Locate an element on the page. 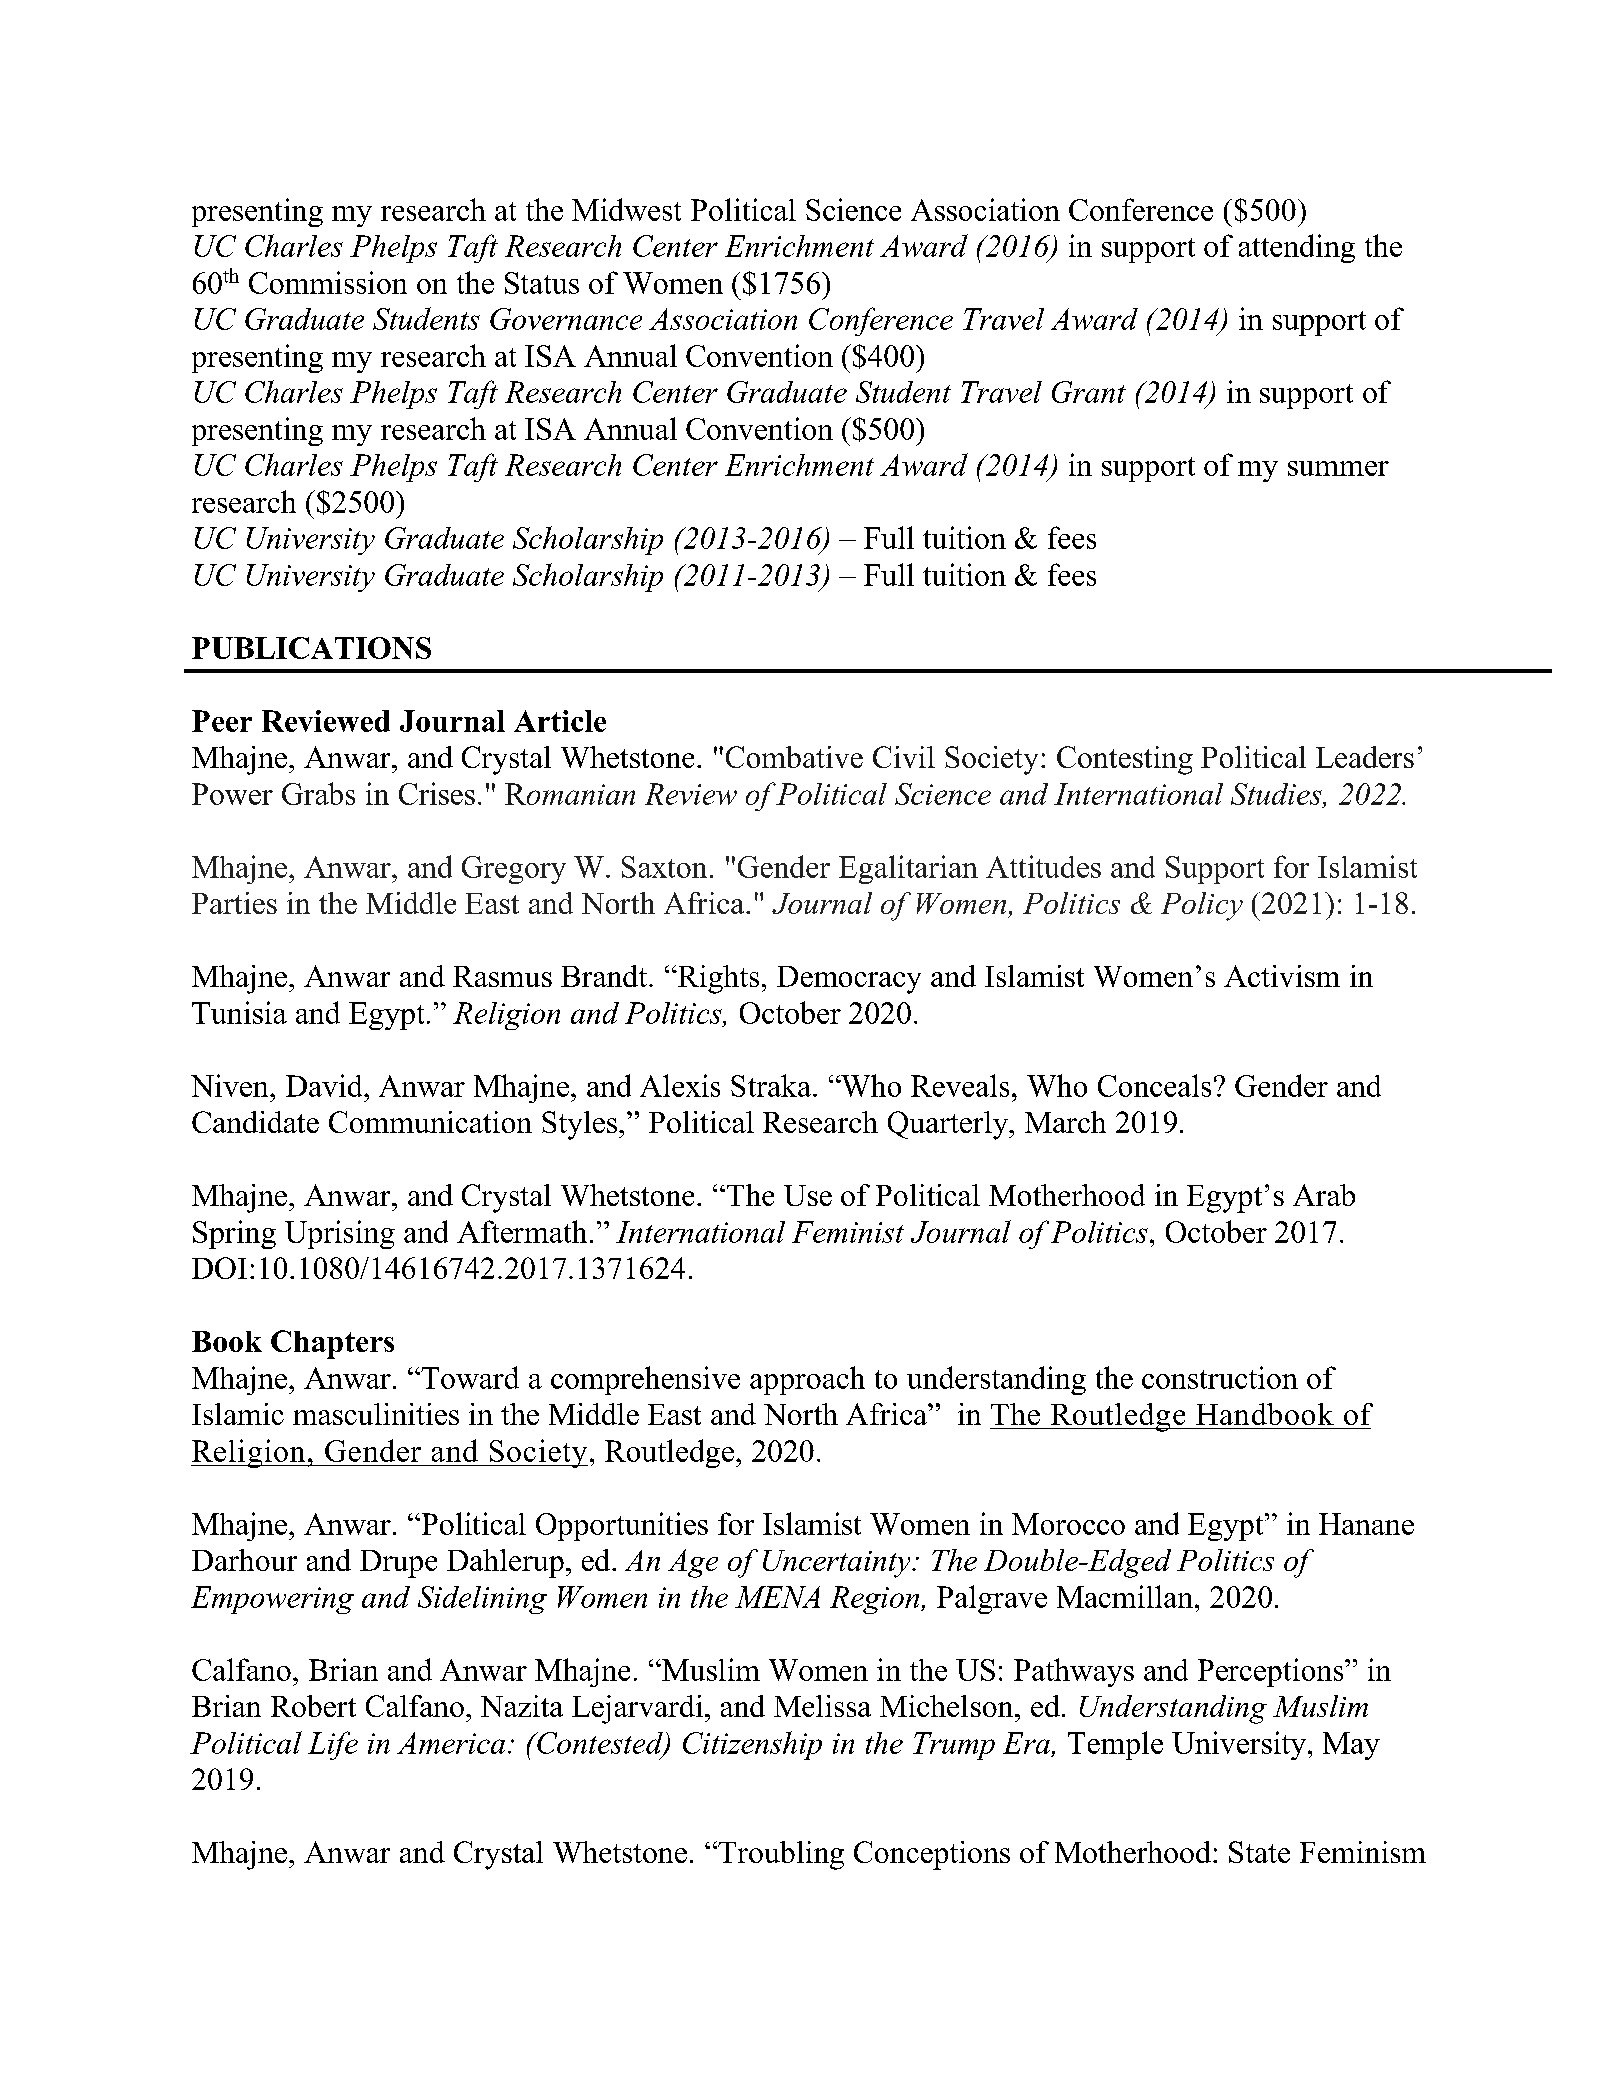  Midwest is located at coordinates (626, 209).
